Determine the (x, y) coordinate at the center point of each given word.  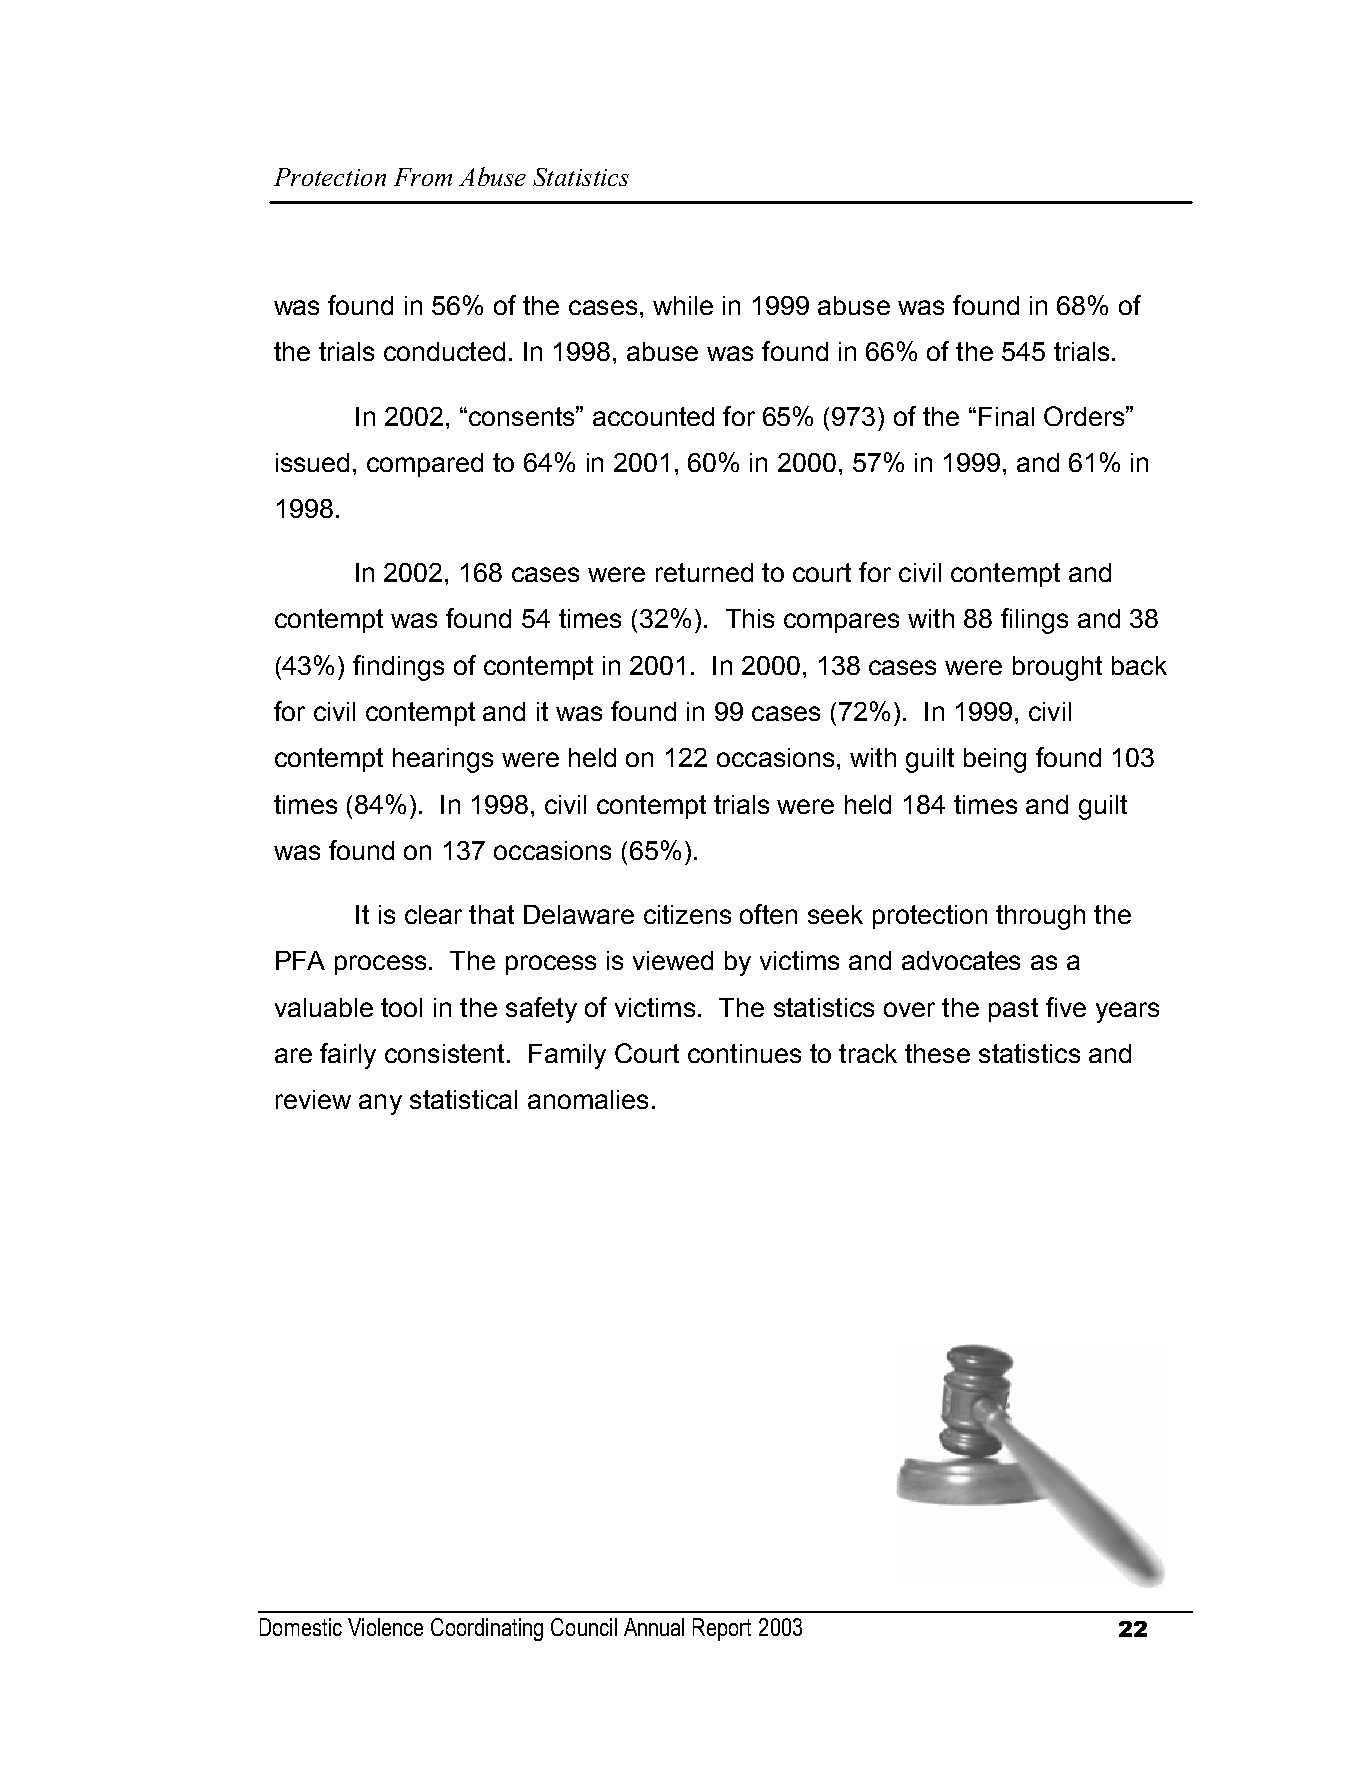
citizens (687, 914)
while (683, 305)
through (1040, 917)
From (423, 177)
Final (1006, 416)
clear (433, 914)
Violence (385, 1627)
